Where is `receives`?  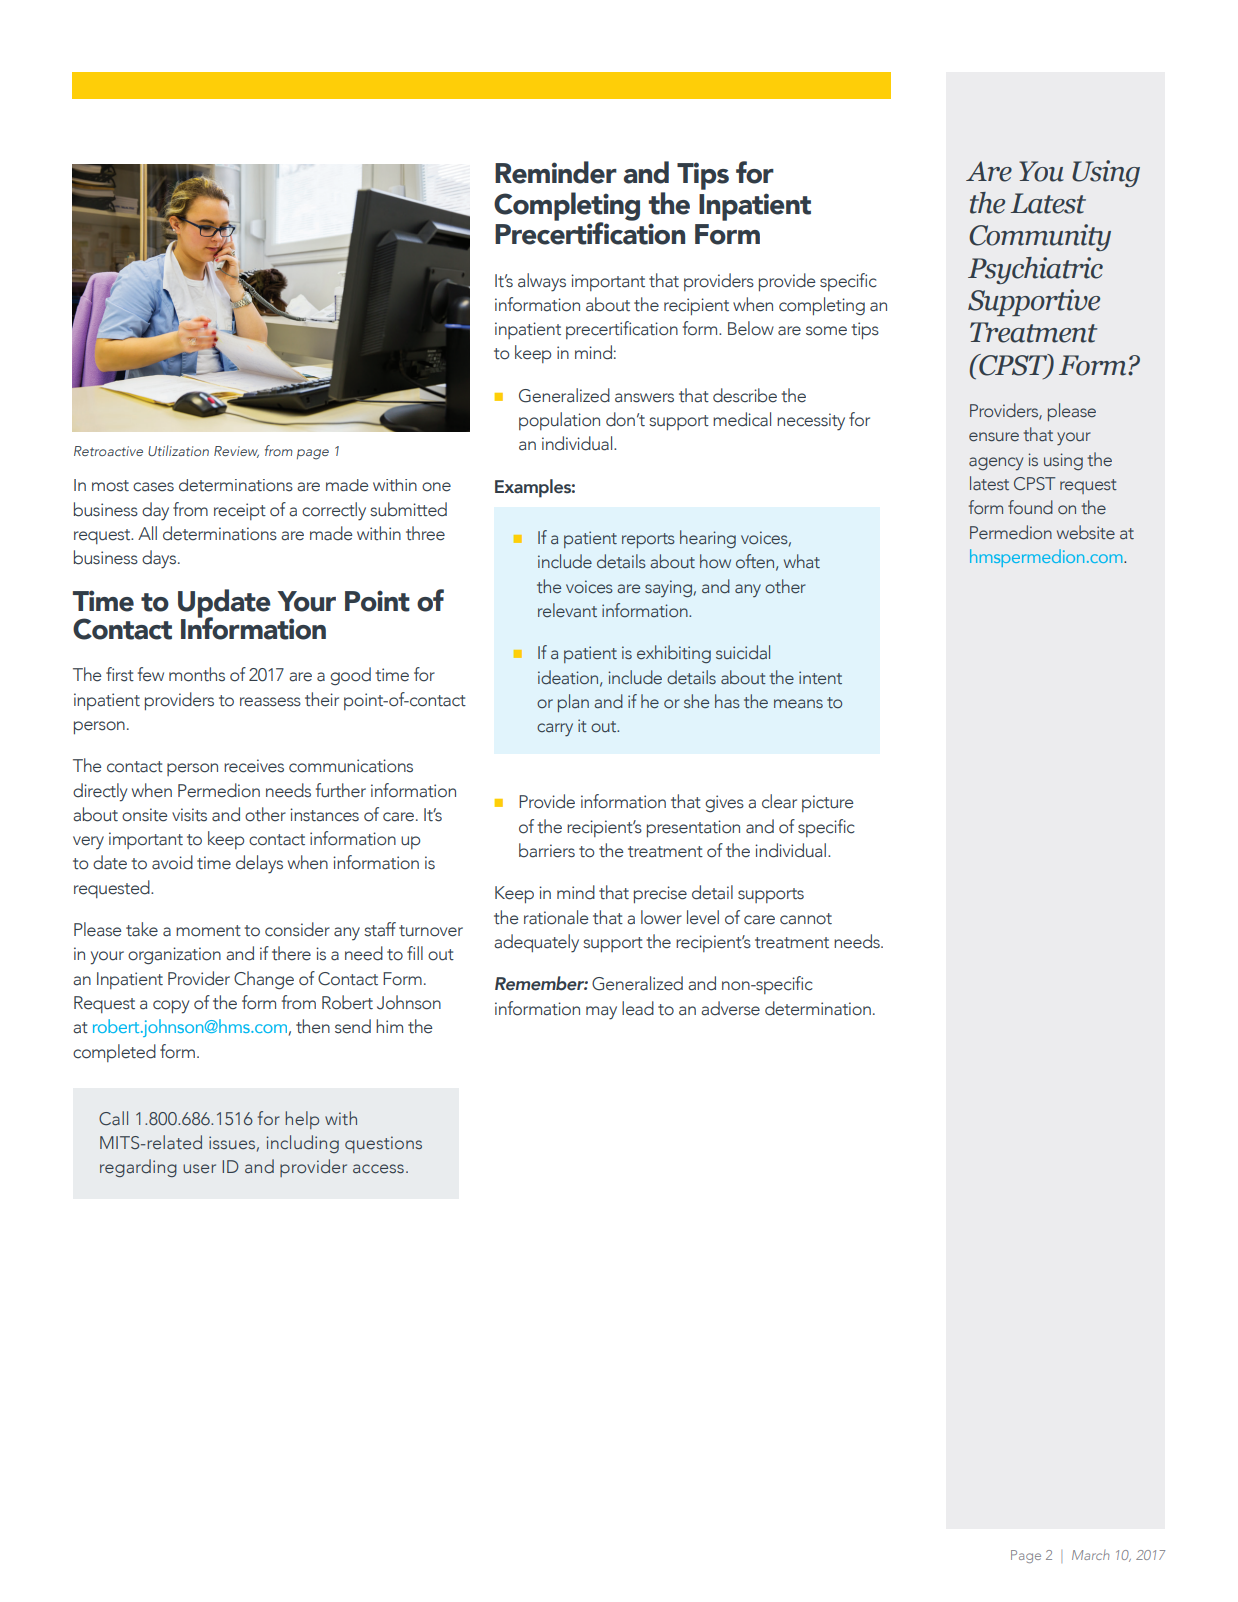
receives is located at coordinates (254, 766).
